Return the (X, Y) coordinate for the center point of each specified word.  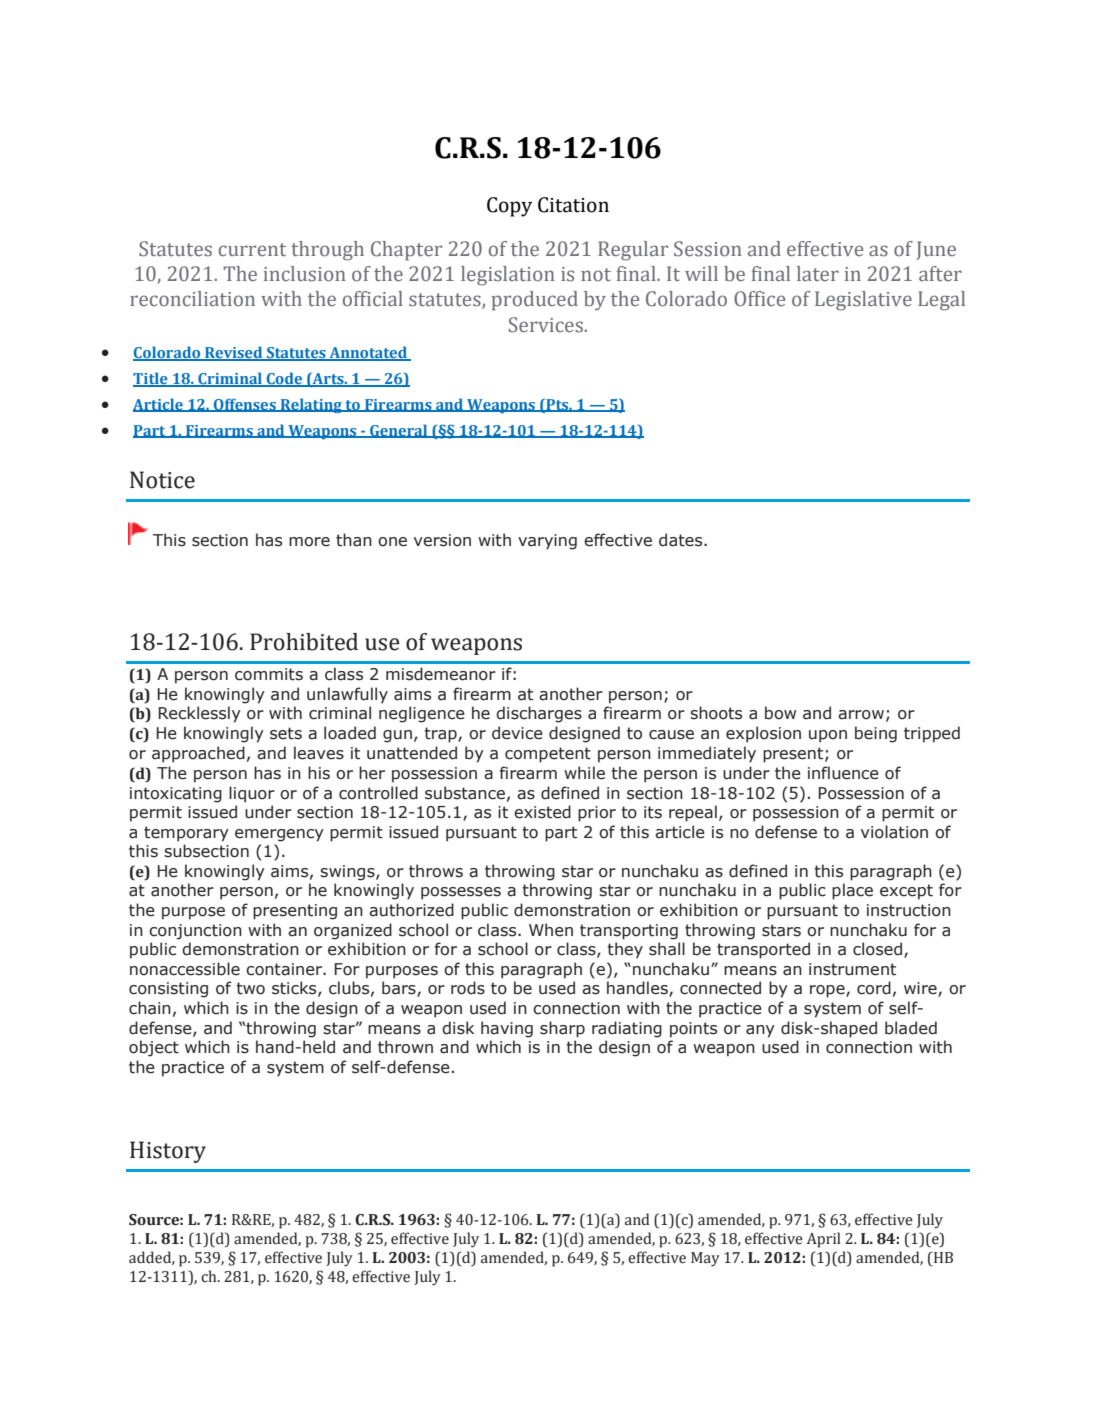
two (250, 988)
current (252, 249)
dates (682, 540)
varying (547, 542)
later (818, 273)
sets (286, 733)
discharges (539, 714)
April (824, 1240)
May (705, 1259)
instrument (852, 969)
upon (828, 736)
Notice (162, 480)
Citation (573, 205)
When (551, 930)
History (168, 1152)
